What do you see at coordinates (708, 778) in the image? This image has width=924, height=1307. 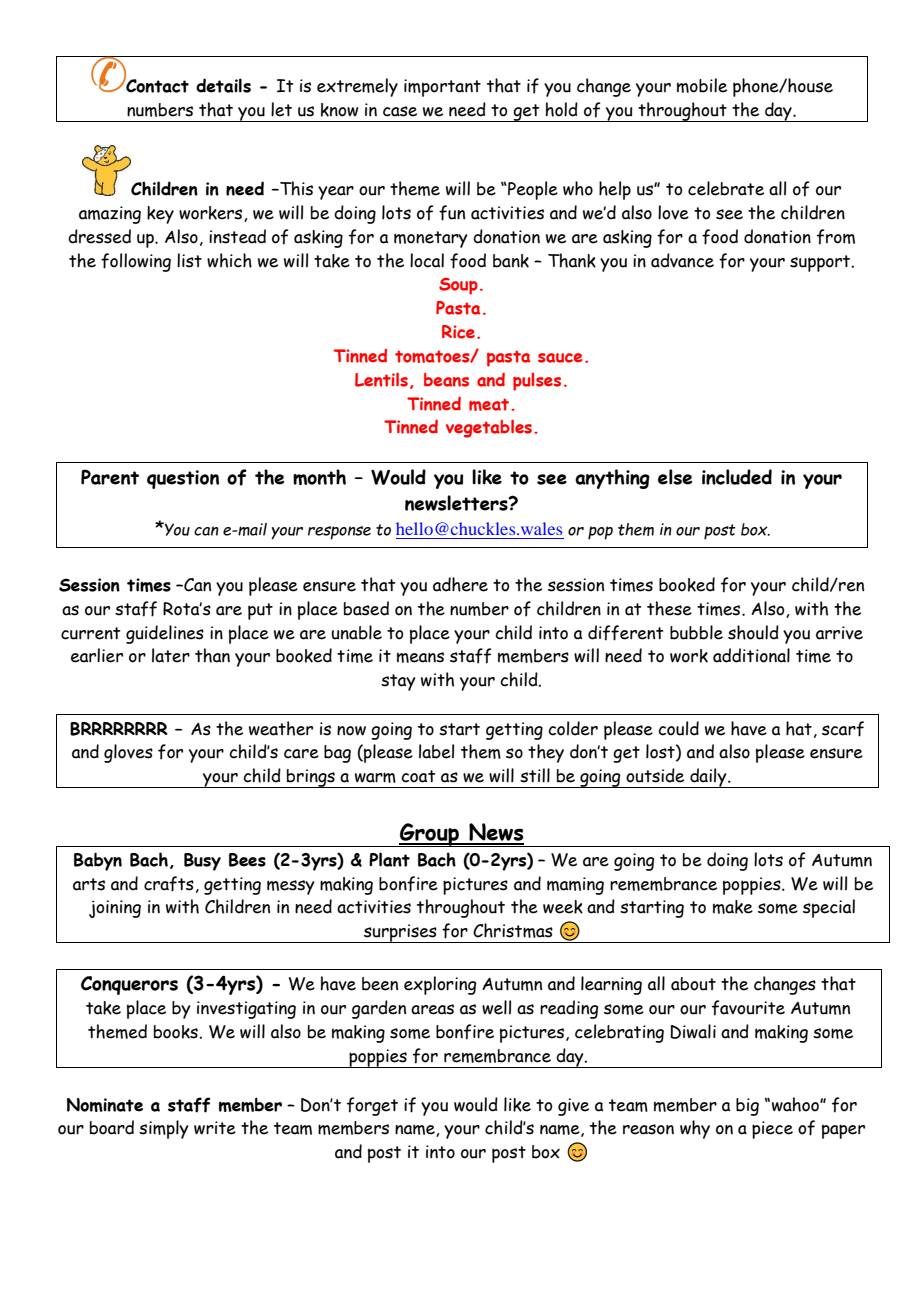 I see `daily` at bounding box center [708, 778].
